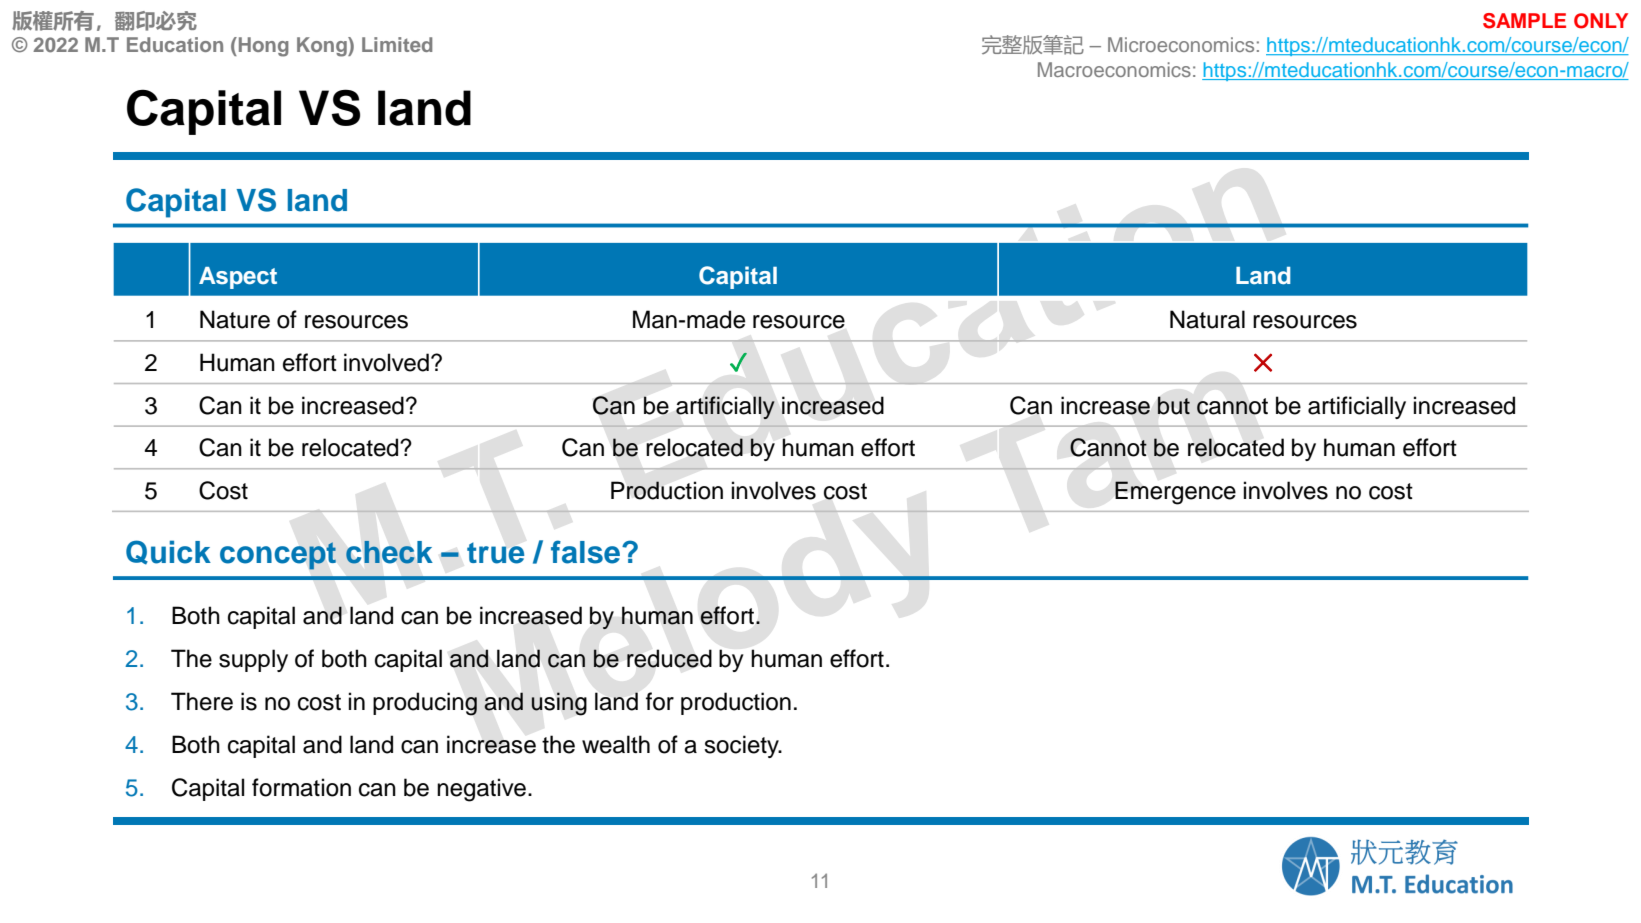 The height and width of the screenshot is (923, 1641). Describe the element at coordinates (1207, 319) in the screenshot. I see `Natural` at that location.
